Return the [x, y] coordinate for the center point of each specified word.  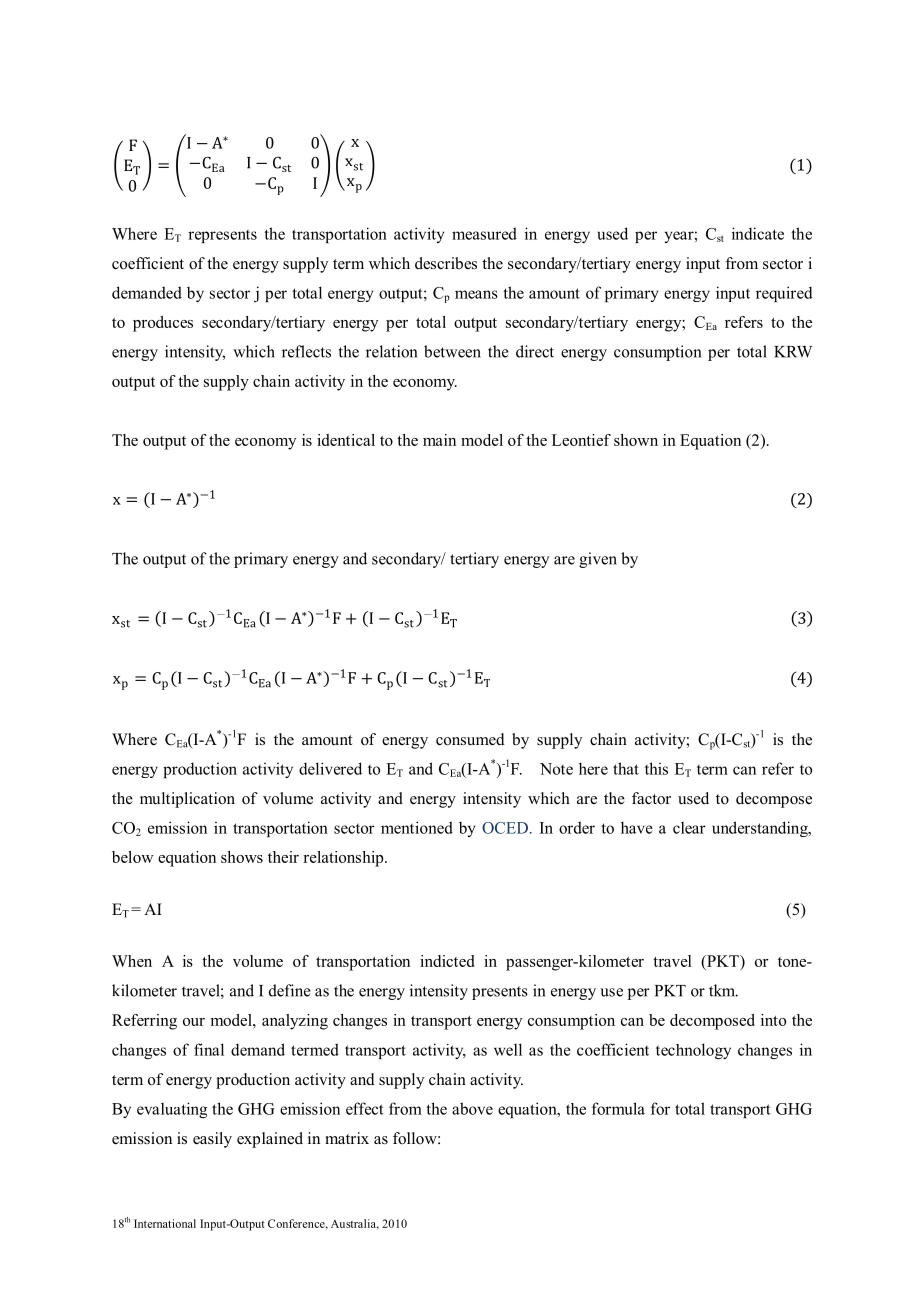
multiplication [187, 800]
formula [618, 1108]
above [472, 1108]
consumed [470, 739]
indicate [758, 233]
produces [163, 324]
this [656, 768]
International [165, 1223]
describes [446, 263]
